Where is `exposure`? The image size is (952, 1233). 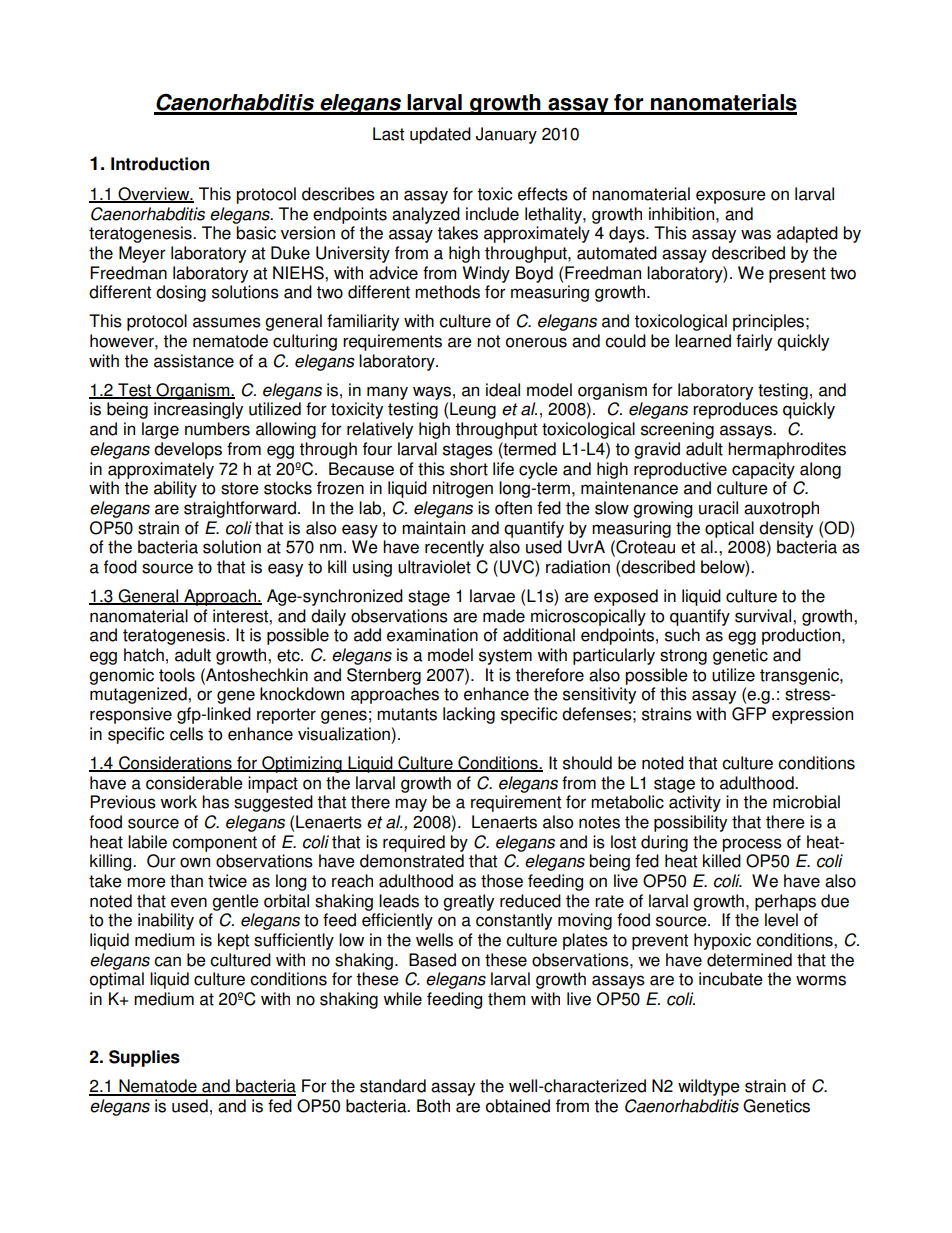
exposure is located at coordinates (731, 197).
